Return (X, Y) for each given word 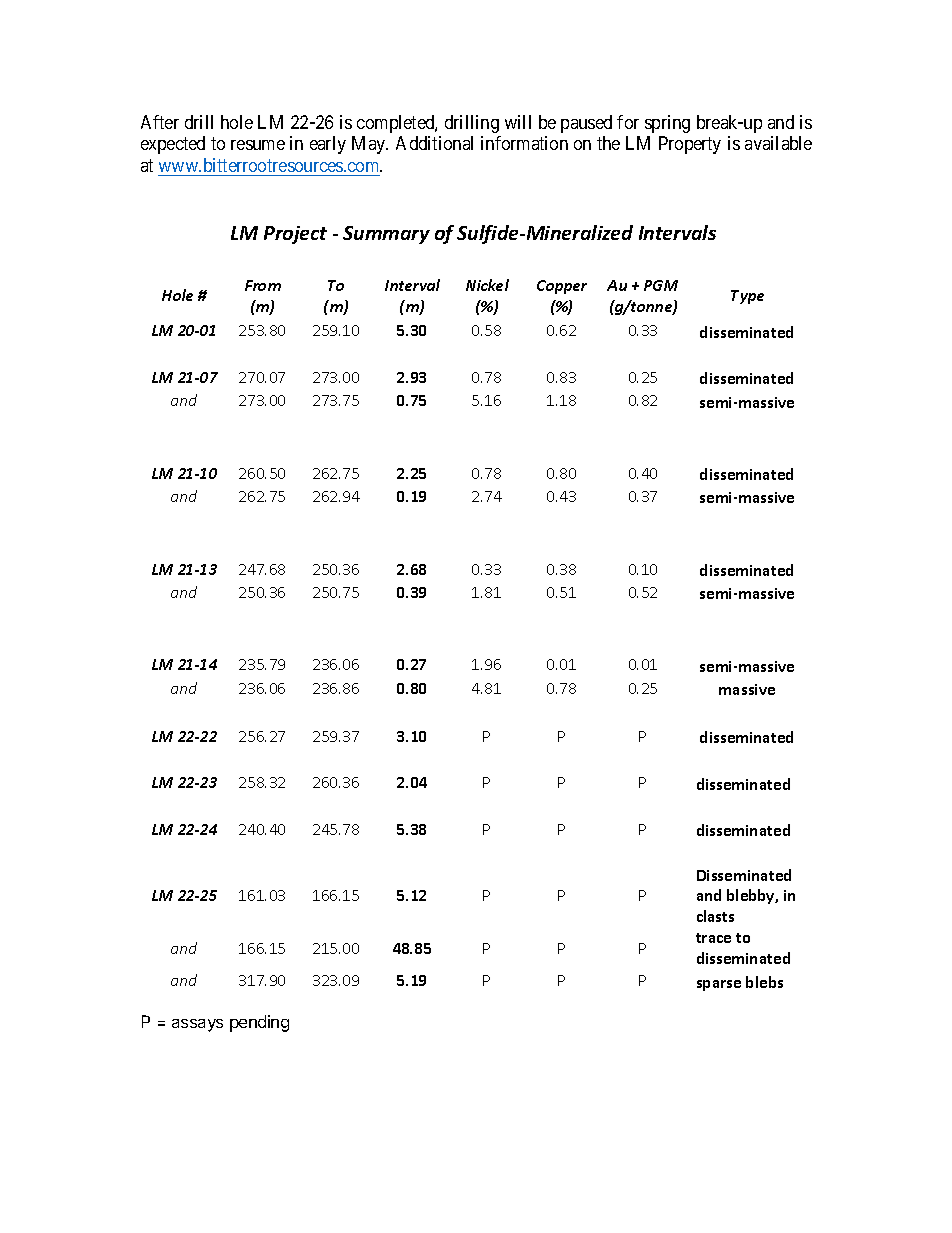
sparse (719, 985)
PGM (661, 285)
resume (258, 145)
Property (690, 145)
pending (259, 1023)
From (263, 285)
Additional (434, 143)
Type (747, 297)
